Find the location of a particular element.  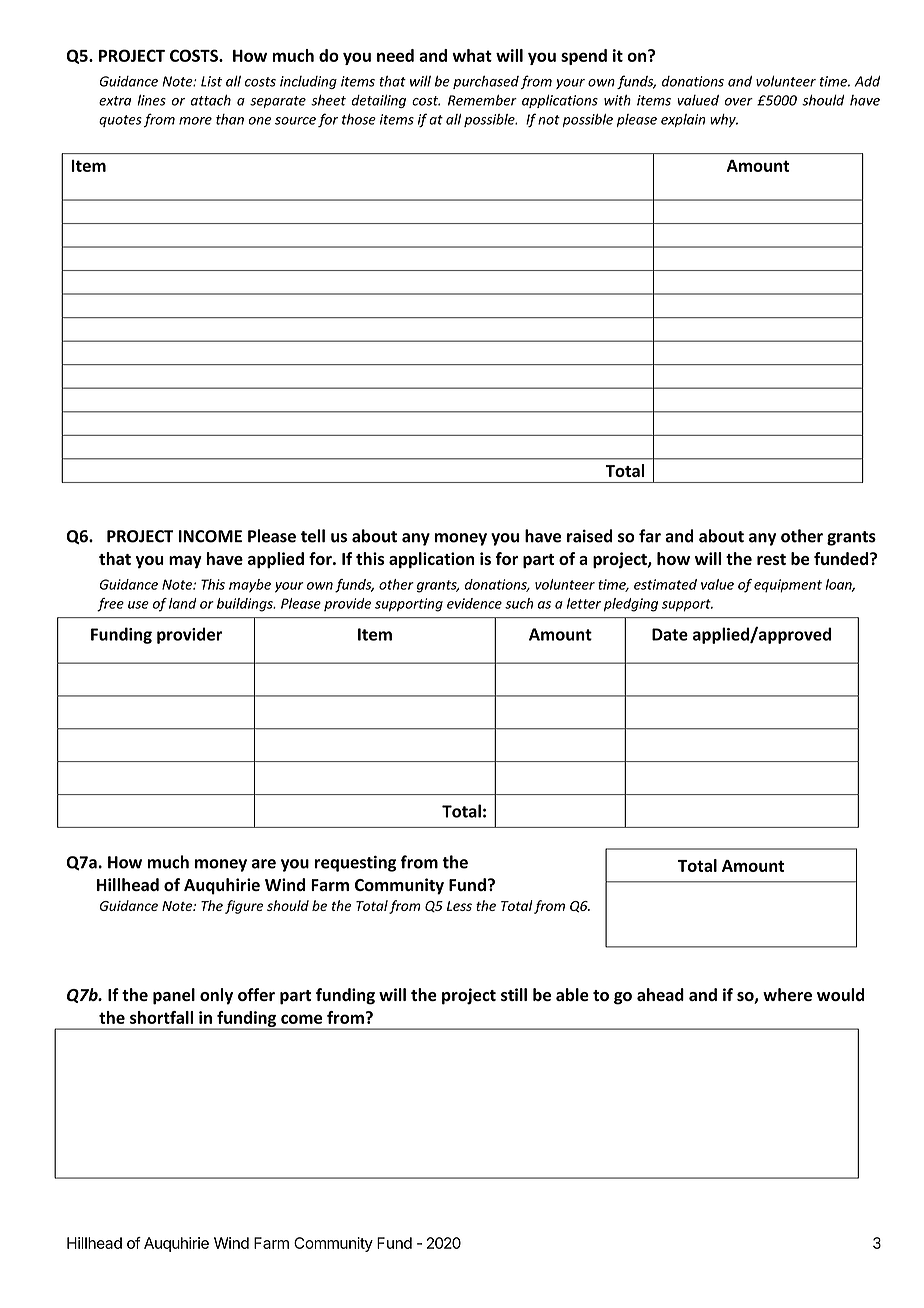

land is located at coordinates (183, 603).
